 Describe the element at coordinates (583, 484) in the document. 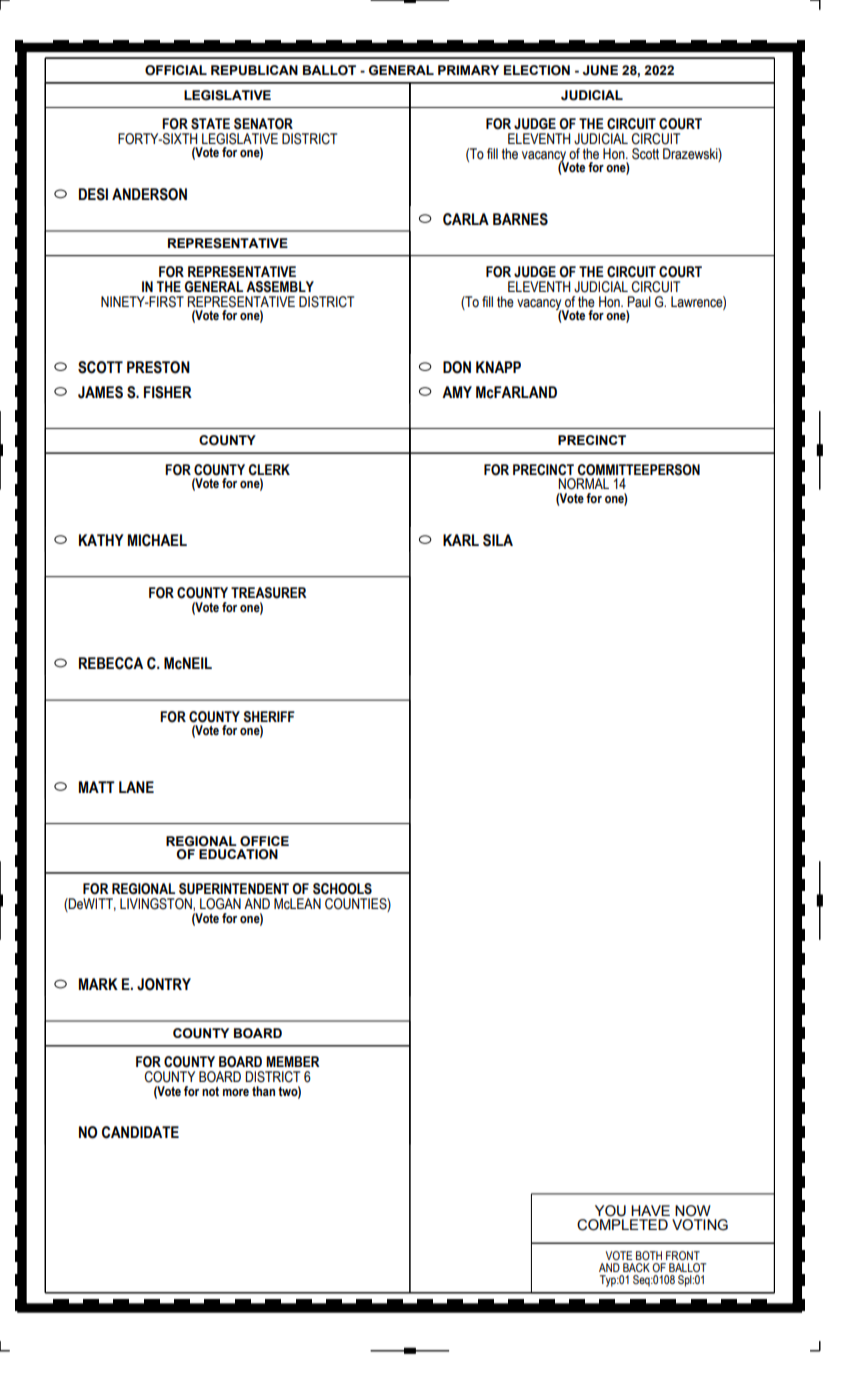

I see `NORMAL` at that location.
